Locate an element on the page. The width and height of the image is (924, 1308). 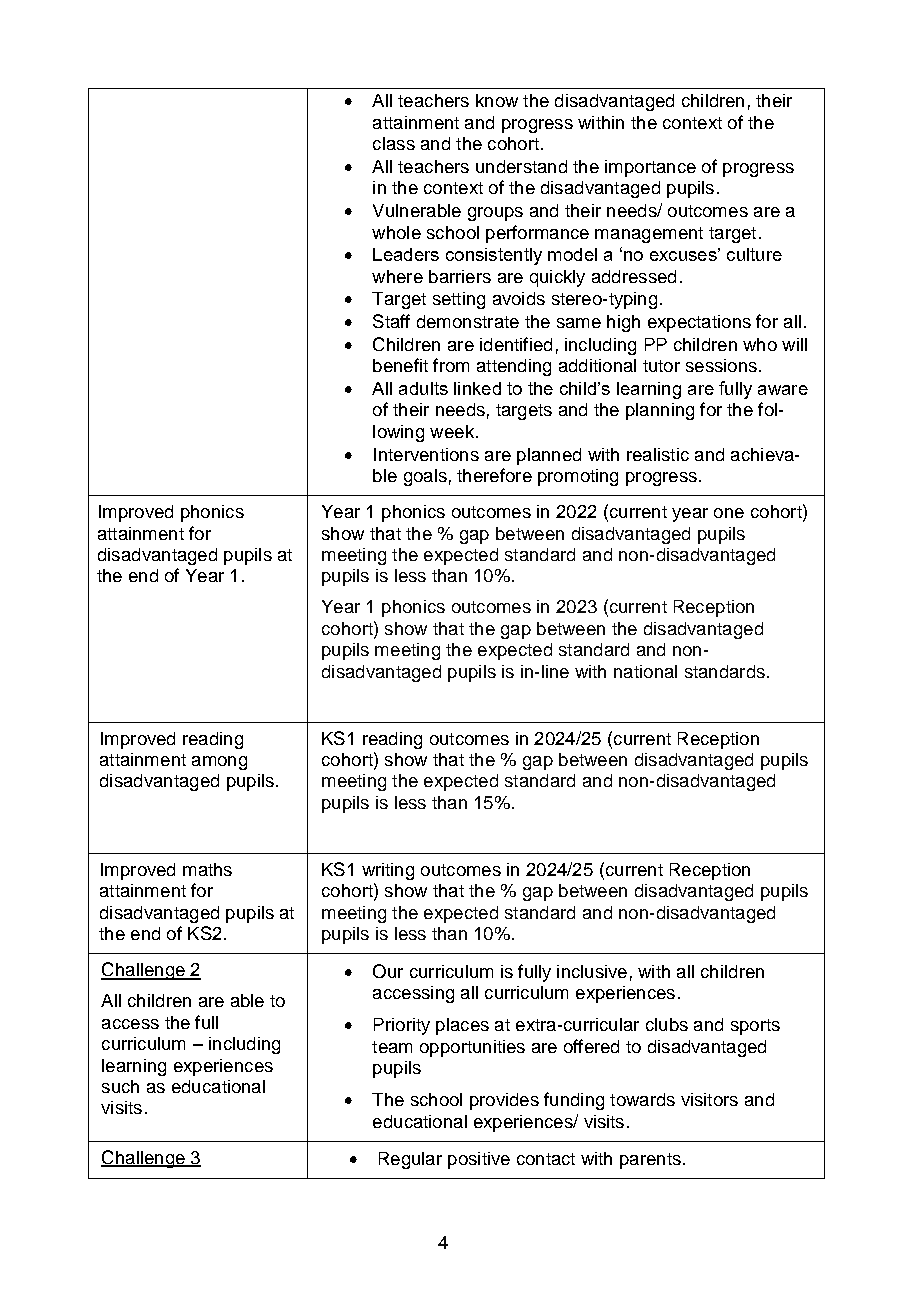
importance is located at coordinates (650, 168).
